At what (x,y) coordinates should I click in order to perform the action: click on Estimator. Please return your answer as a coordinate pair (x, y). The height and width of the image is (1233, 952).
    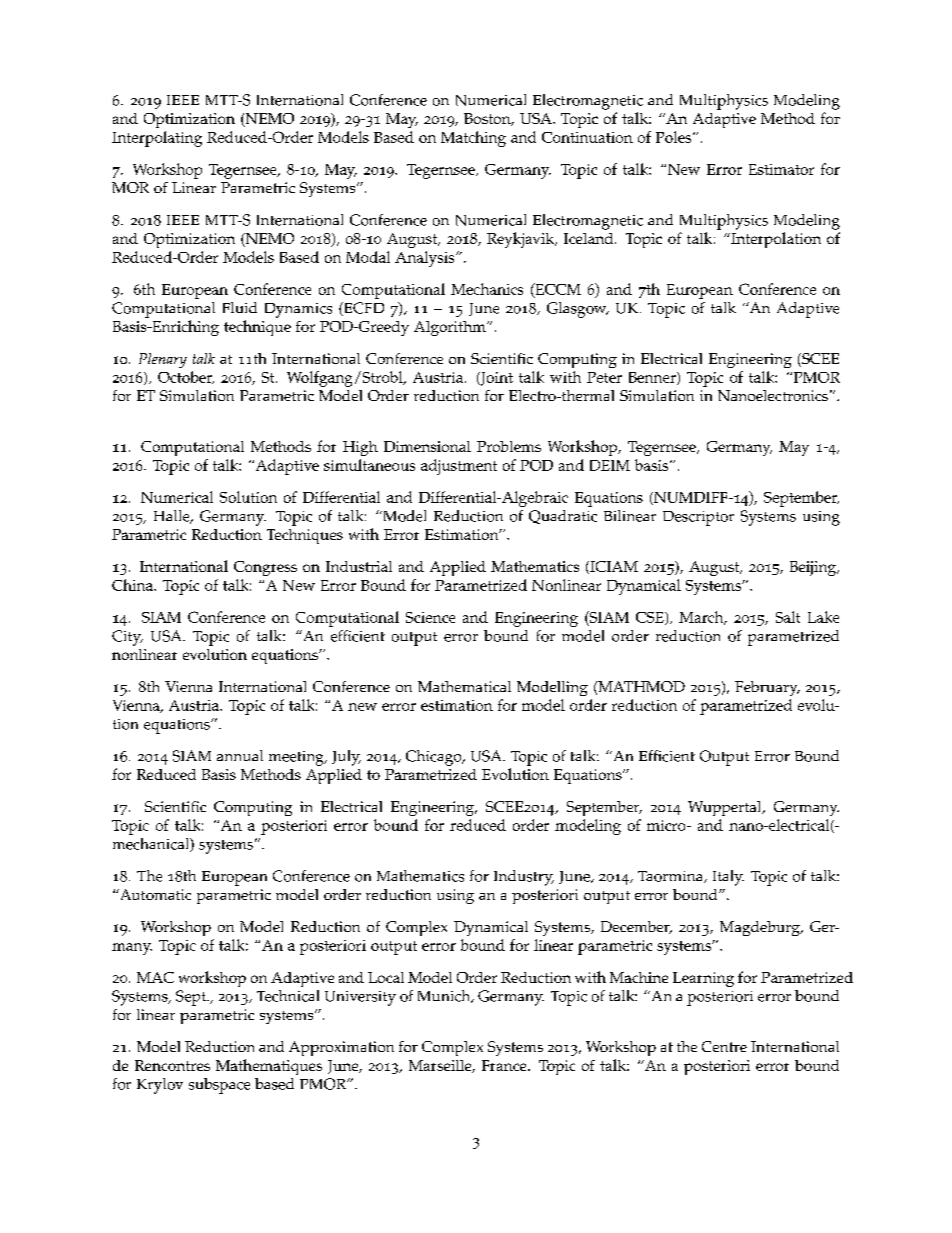
    Looking at the image, I should click on (781, 169).
